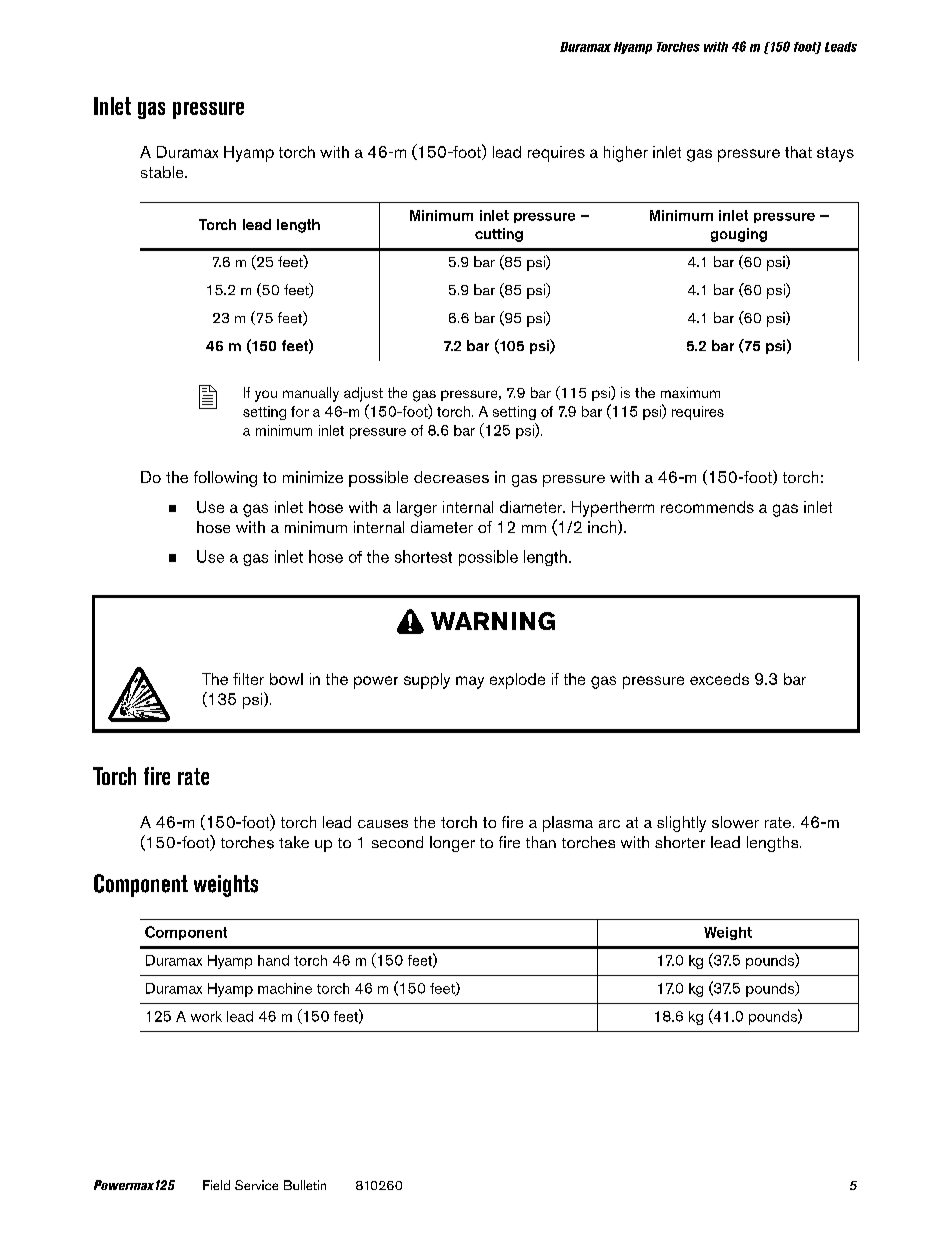 The width and height of the screenshot is (952, 1233). Describe the element at coordinates (499, 235) in the screenshot. I see `cutting` at that location.
